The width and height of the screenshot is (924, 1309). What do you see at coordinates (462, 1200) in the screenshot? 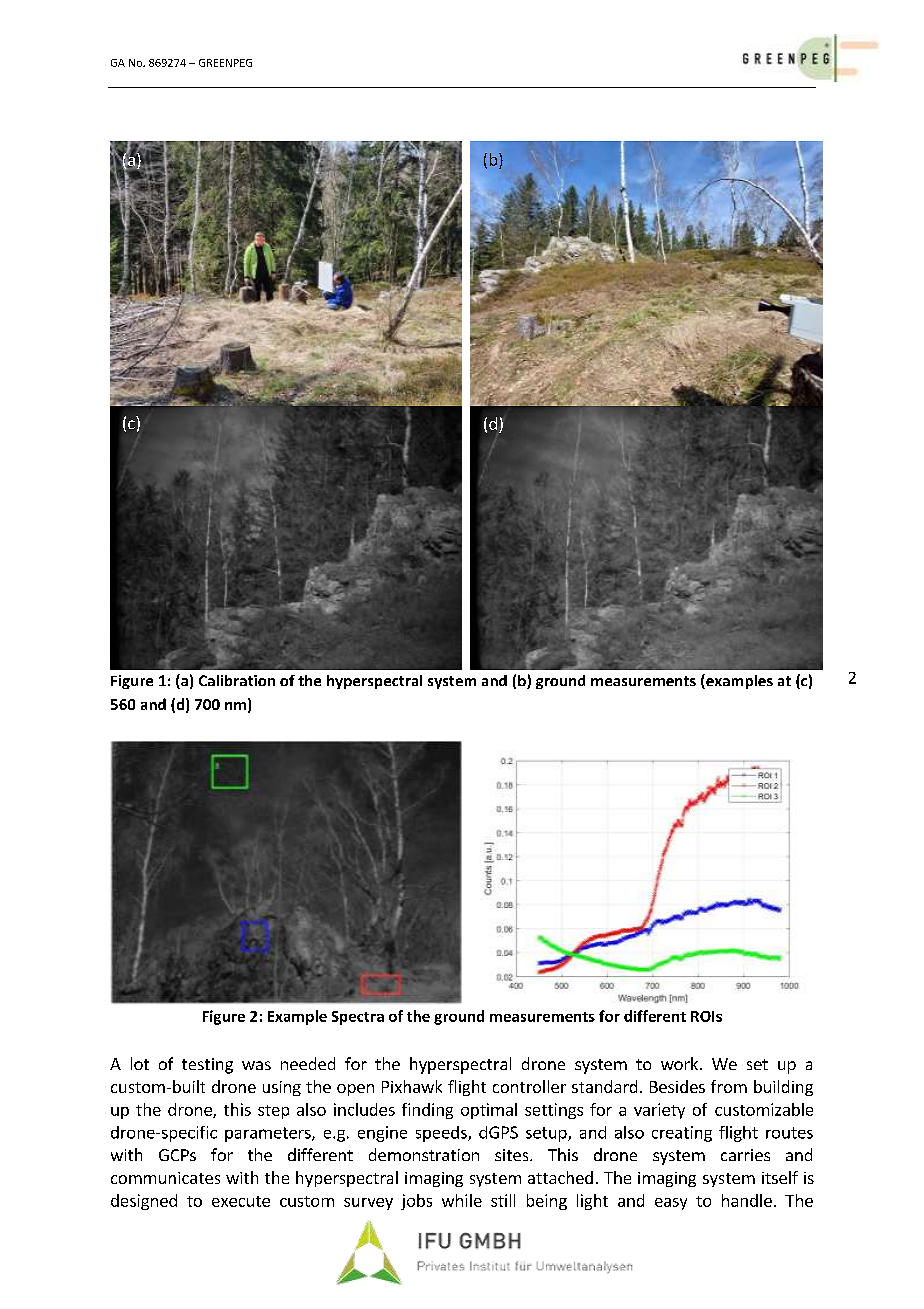
I see `while` at bounding box center [462, 1200].
